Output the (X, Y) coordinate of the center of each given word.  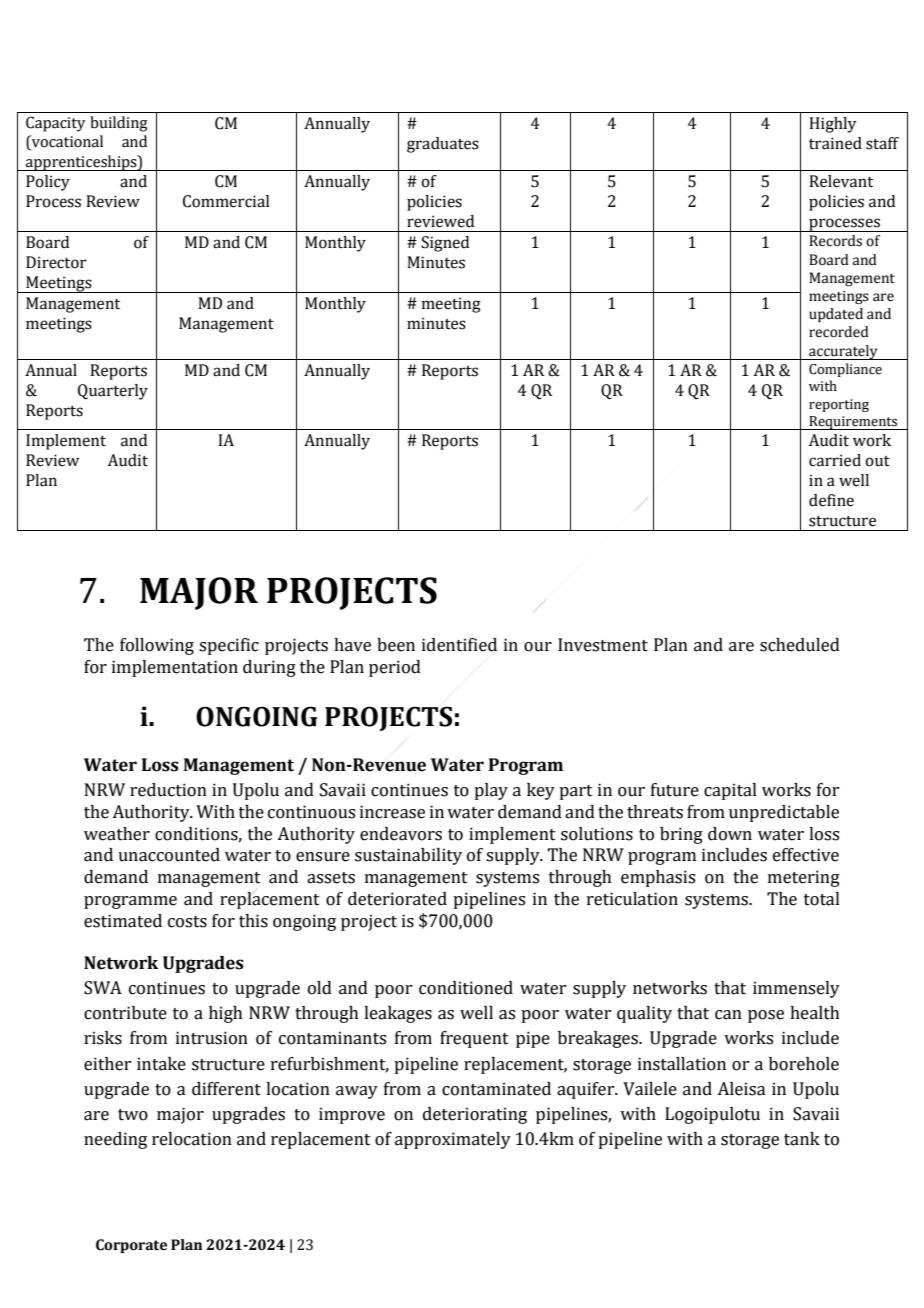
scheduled (800, 645)
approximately (453, 1140)
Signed (445, 244)
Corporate (131, 1246)
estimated (123, 921)
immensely (796, 989)
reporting (839, 405)
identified (459, 645)
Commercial (226, 201)
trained (835, 143)
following (157, 646)
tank (802, 1139)
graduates (443, 145)
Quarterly (113, 392)
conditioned (466, 988)
